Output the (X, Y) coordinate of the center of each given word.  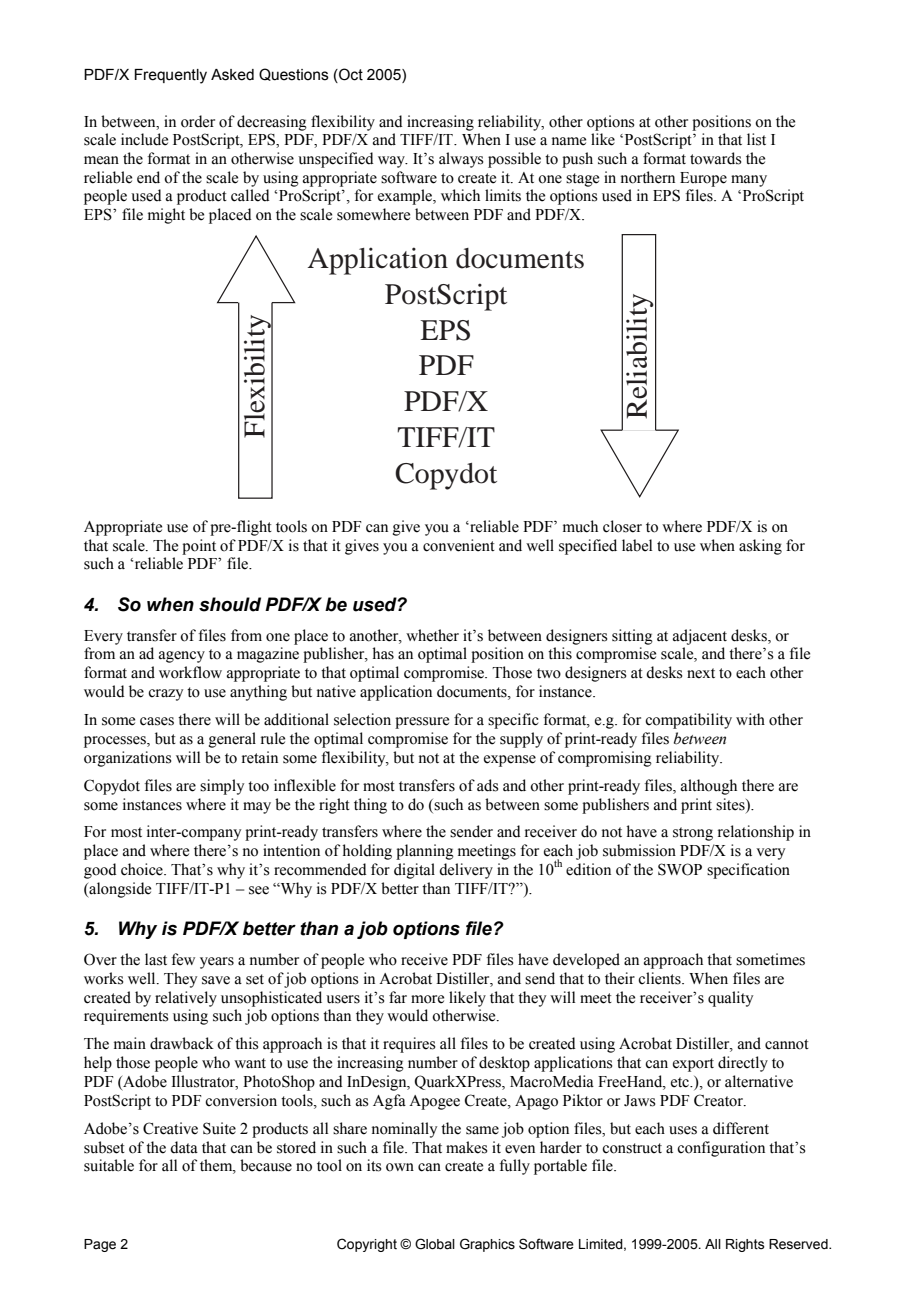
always (461, 160)
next (701, 673)
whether (432, 635)
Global (435, 1244)
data (184, 1147)
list (756, 139)
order (198, 121)
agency (182, 657)
